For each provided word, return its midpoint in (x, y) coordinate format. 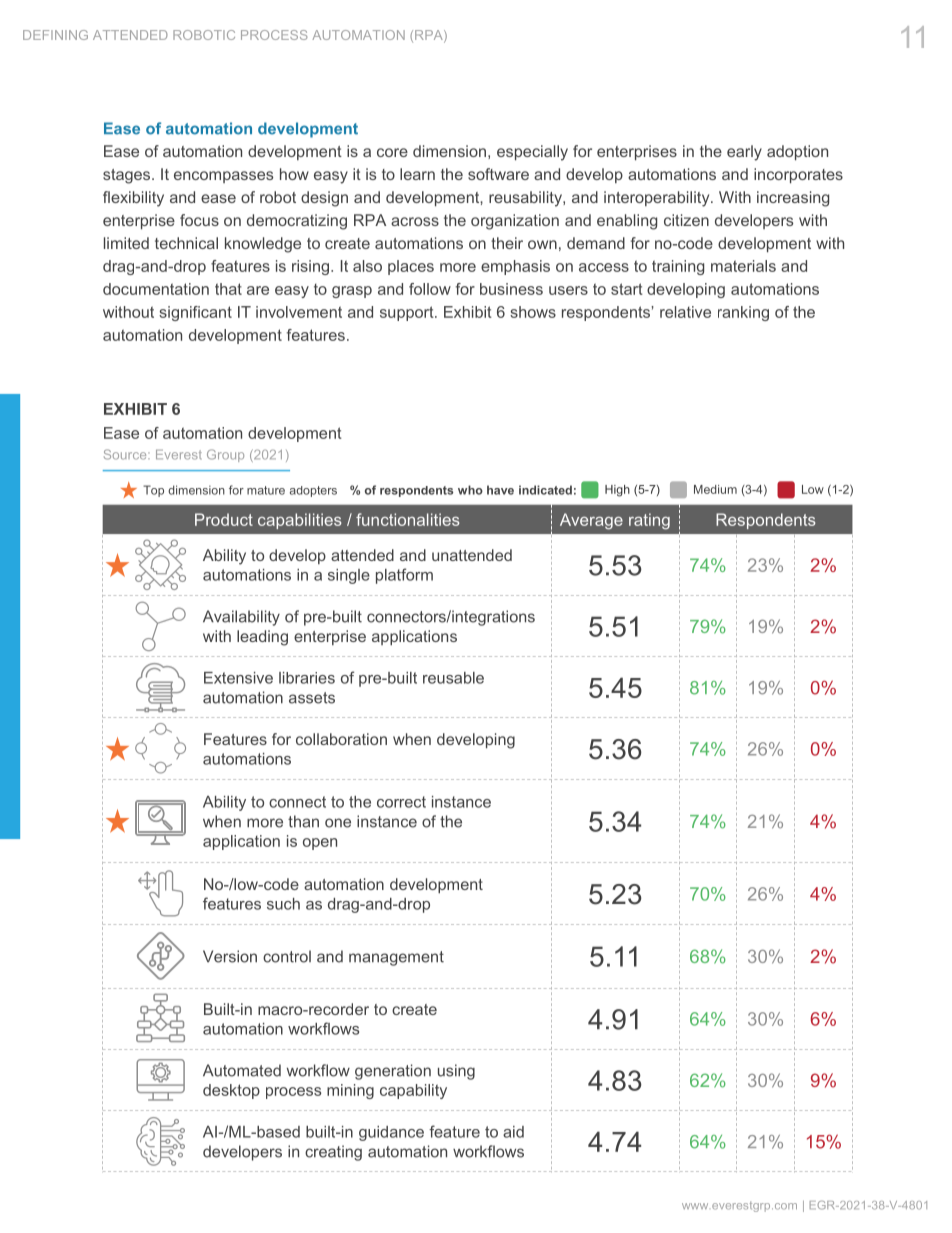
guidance (391, 1133)
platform (404, 576)
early (744, 153)
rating (649, 521)
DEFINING (55, 35)
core (392, 152)
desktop (231, 1091)
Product (224, 519)
